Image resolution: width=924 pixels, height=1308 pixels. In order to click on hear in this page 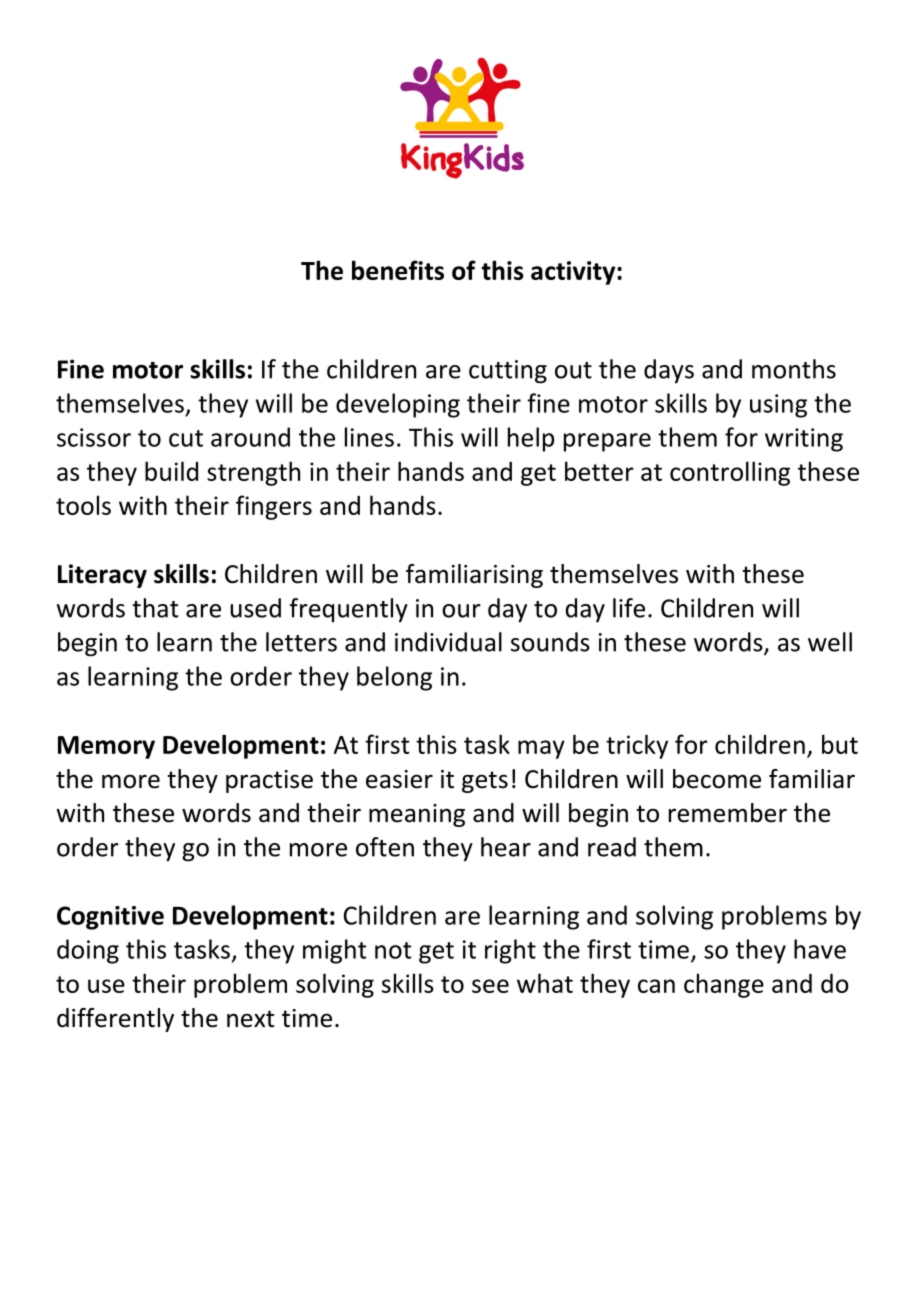, I will do `click(506, 847)`.
